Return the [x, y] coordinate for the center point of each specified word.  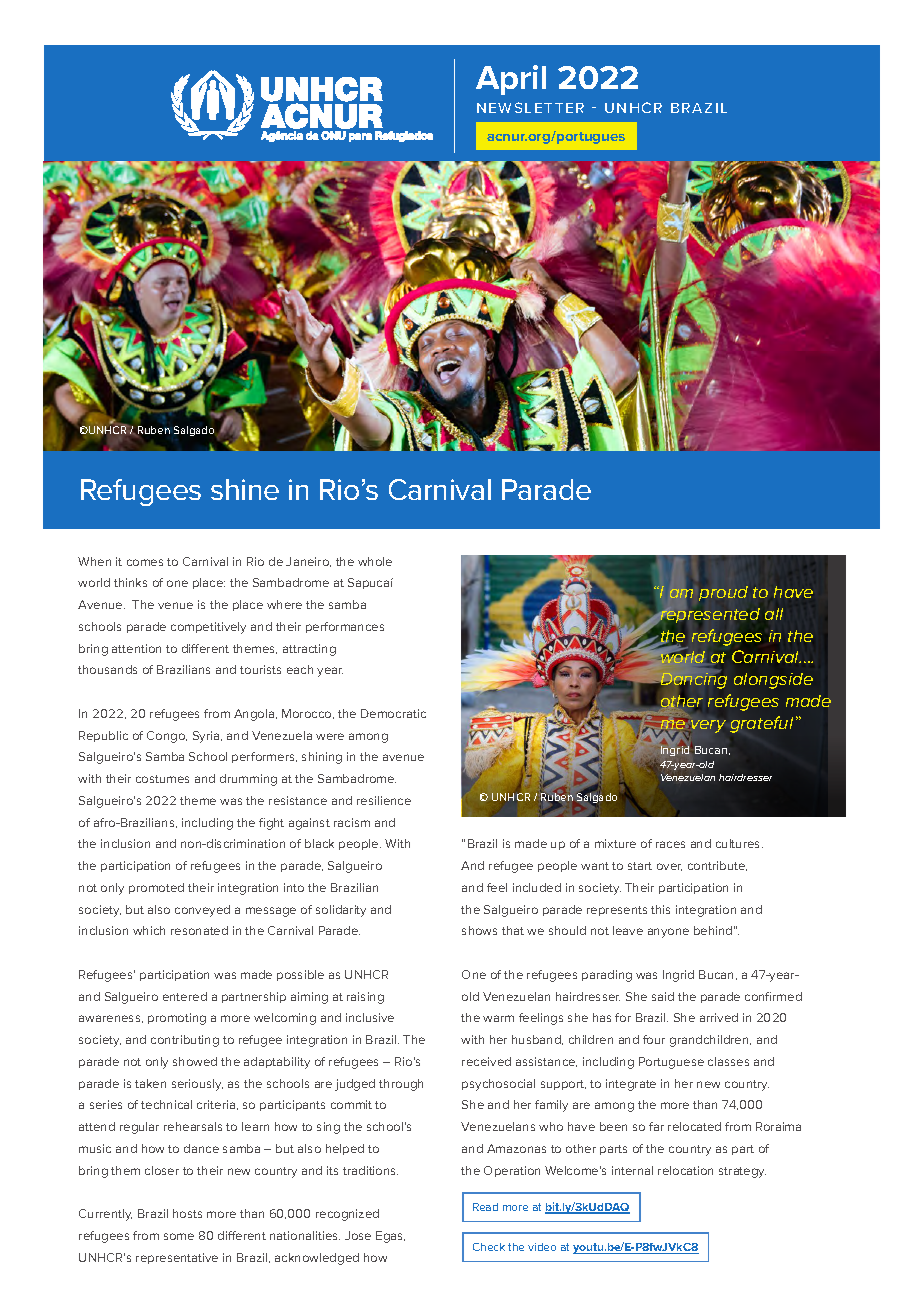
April [511, 80]
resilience [384, 800]
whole [375, 561]
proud [723, 593]
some [179, 1236]
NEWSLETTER [530, 107]
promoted [156, 888]
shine [245, 489]
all [774, 614]
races [670, 844]
